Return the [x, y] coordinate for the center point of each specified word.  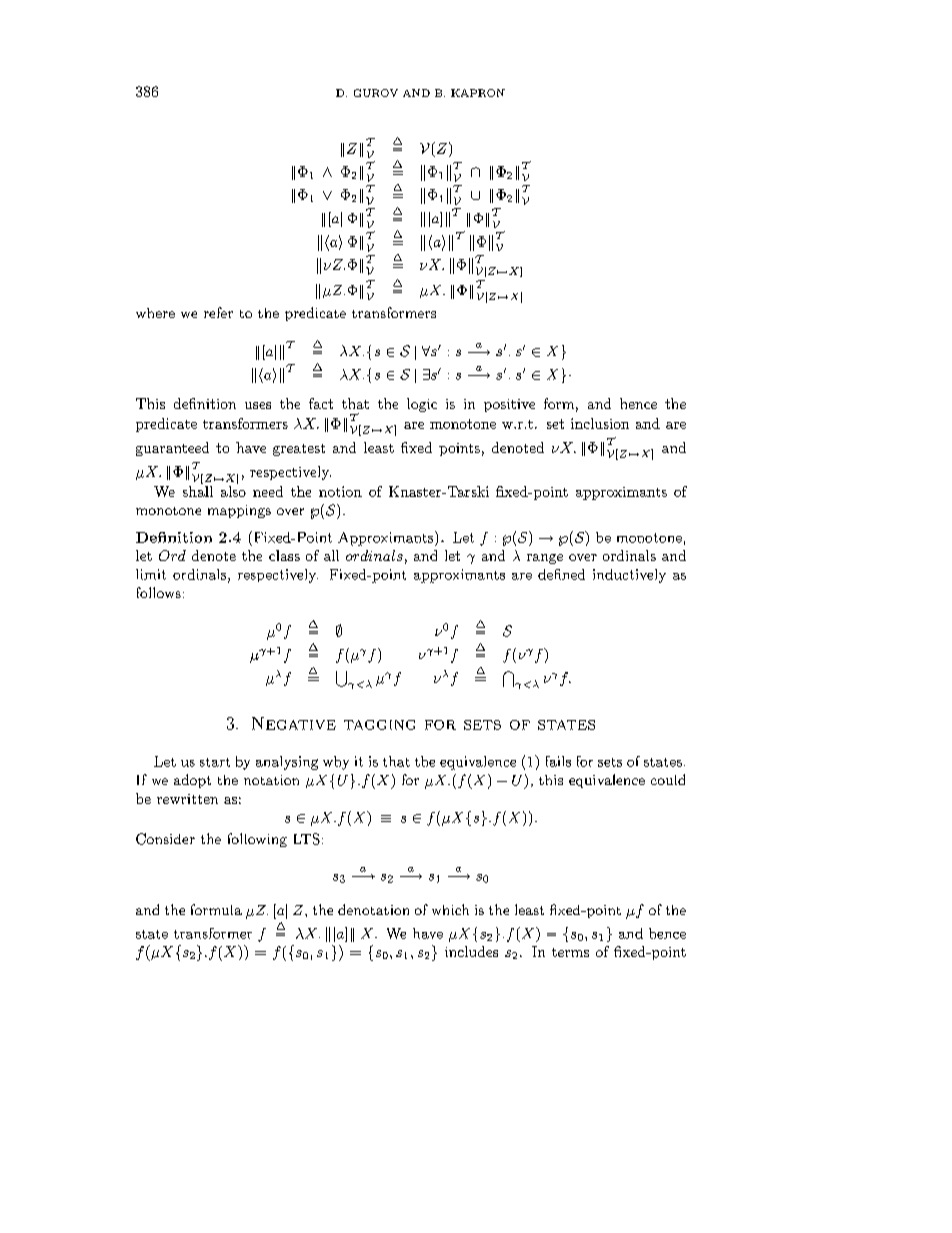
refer [218, 312]
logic [422, 405]
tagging [379, 725]
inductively [629, 576]
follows [159, 592]
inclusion [600, 423]
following [257, 840]
